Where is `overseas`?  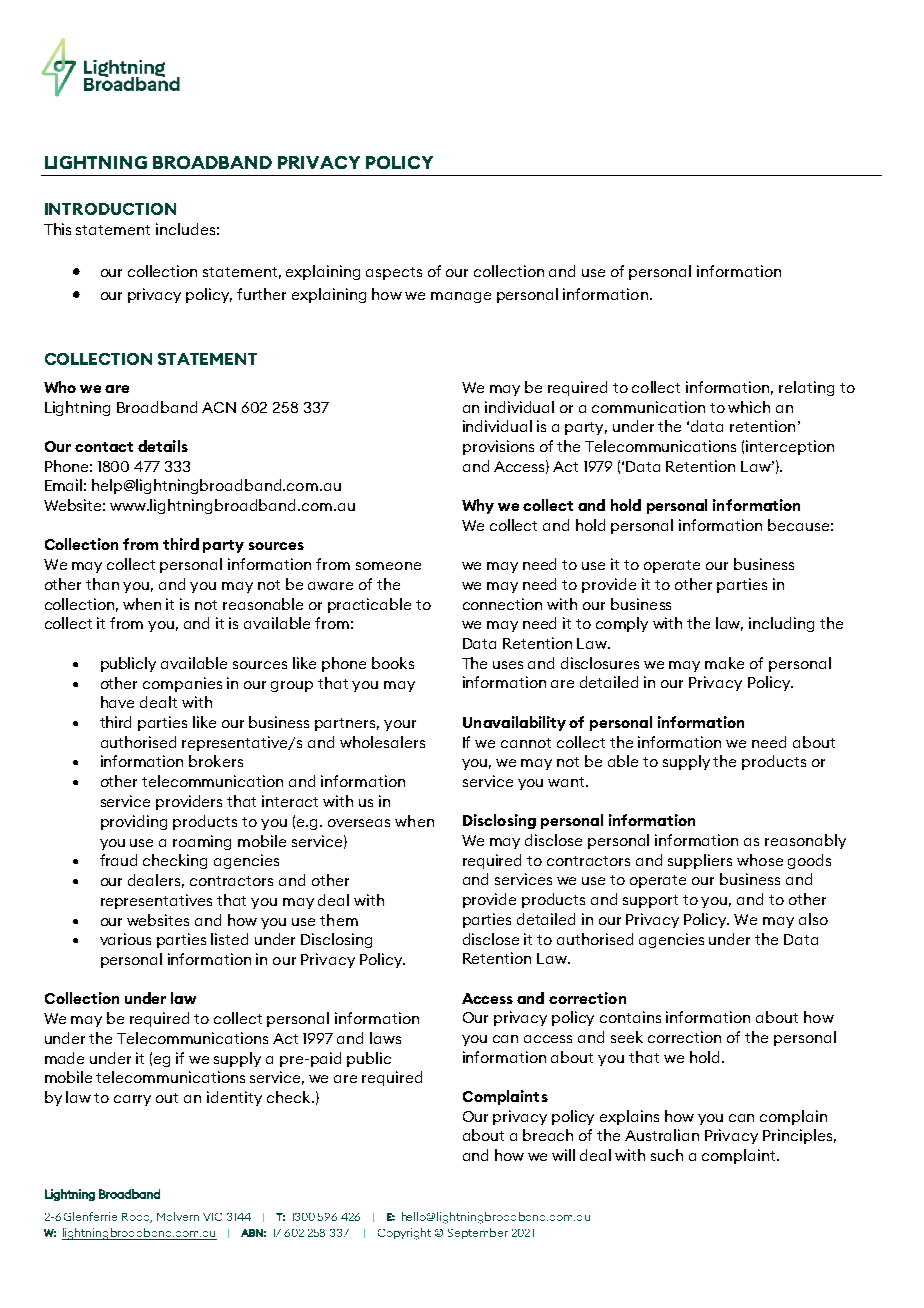 overseas is located at coordinates (359, 823).
